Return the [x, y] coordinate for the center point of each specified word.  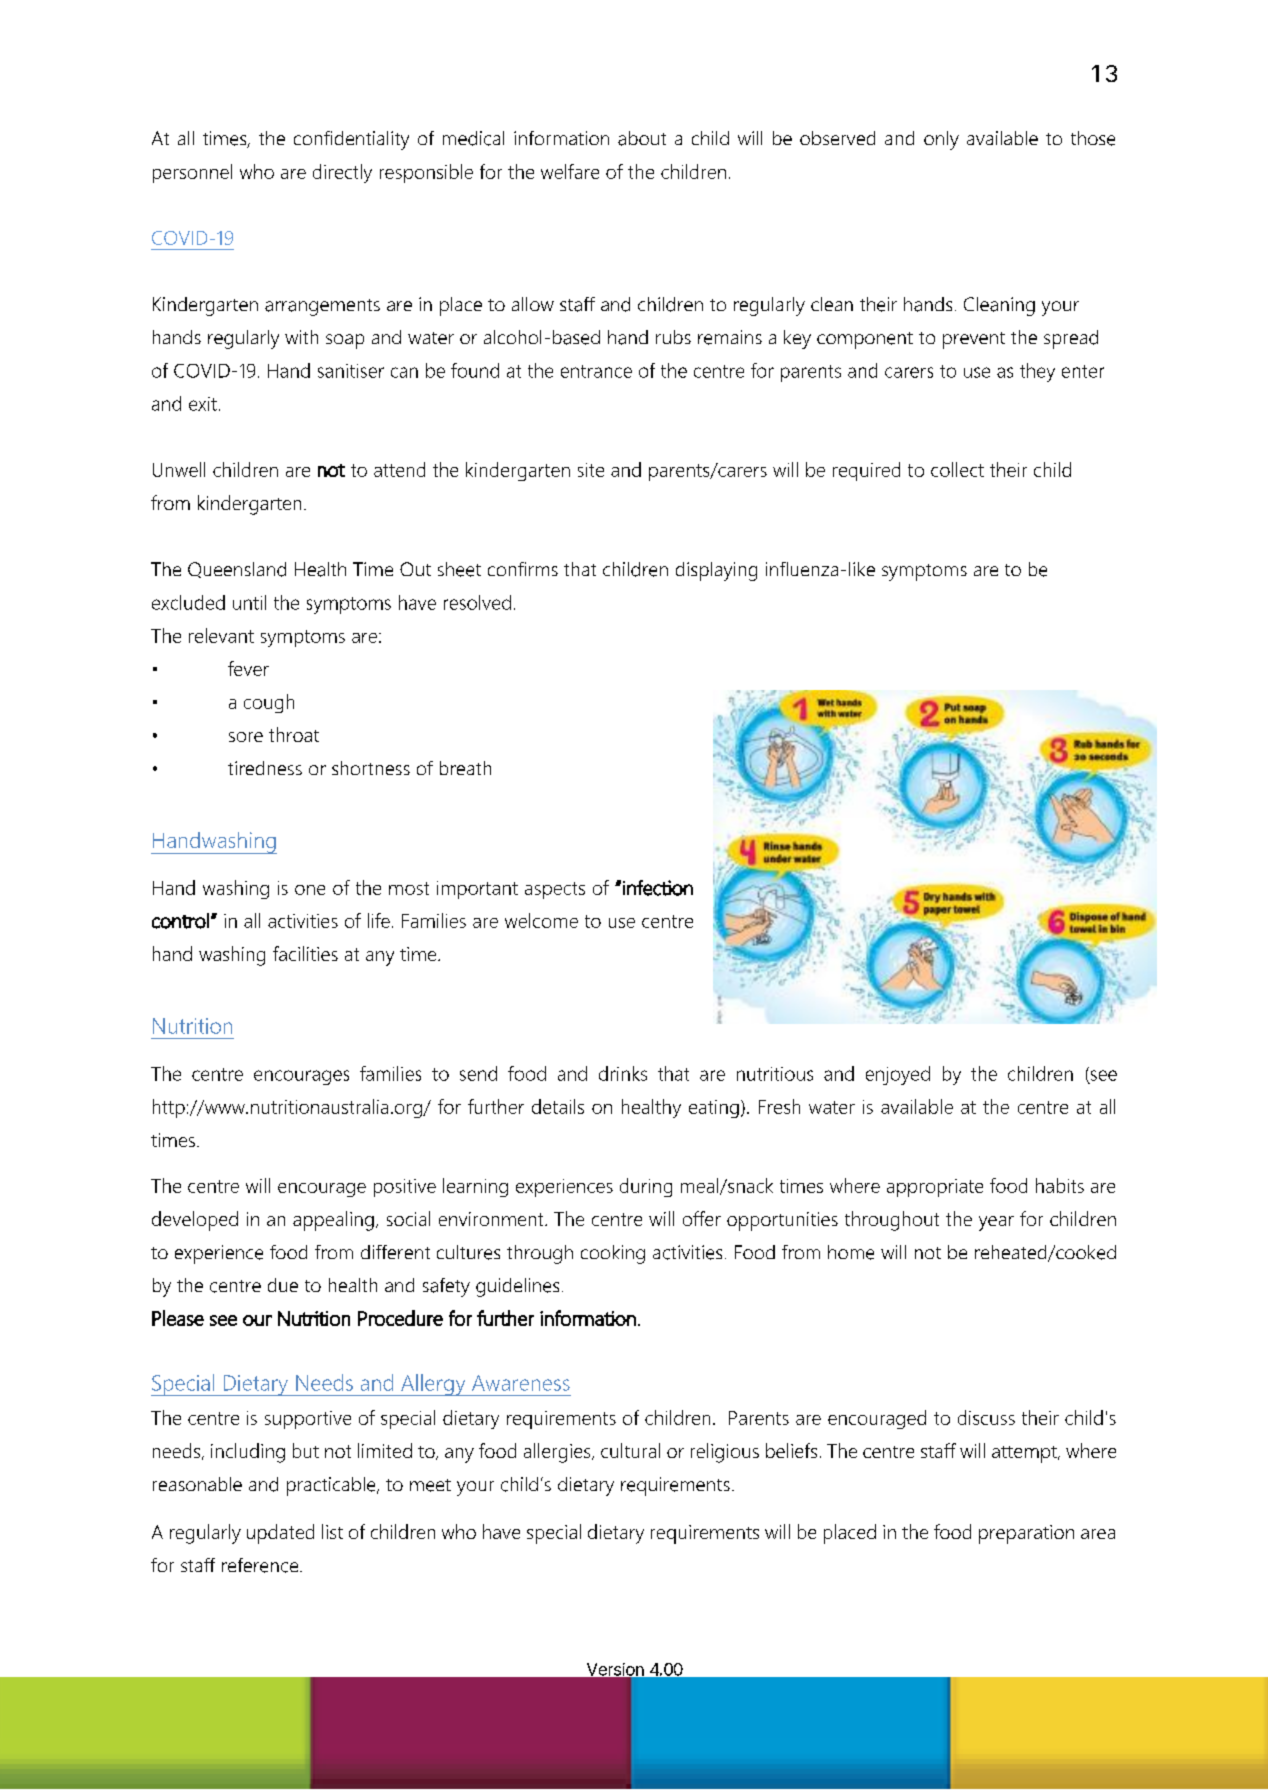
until [249, 602]
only [941, 140]
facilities [305, 953]
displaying [716, 571]
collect [957, 469]
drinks [623, 1073]
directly [342, 173]
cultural [630, 1450]
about [642, 138]
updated [280, 1534]
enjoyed [898, 1075]
